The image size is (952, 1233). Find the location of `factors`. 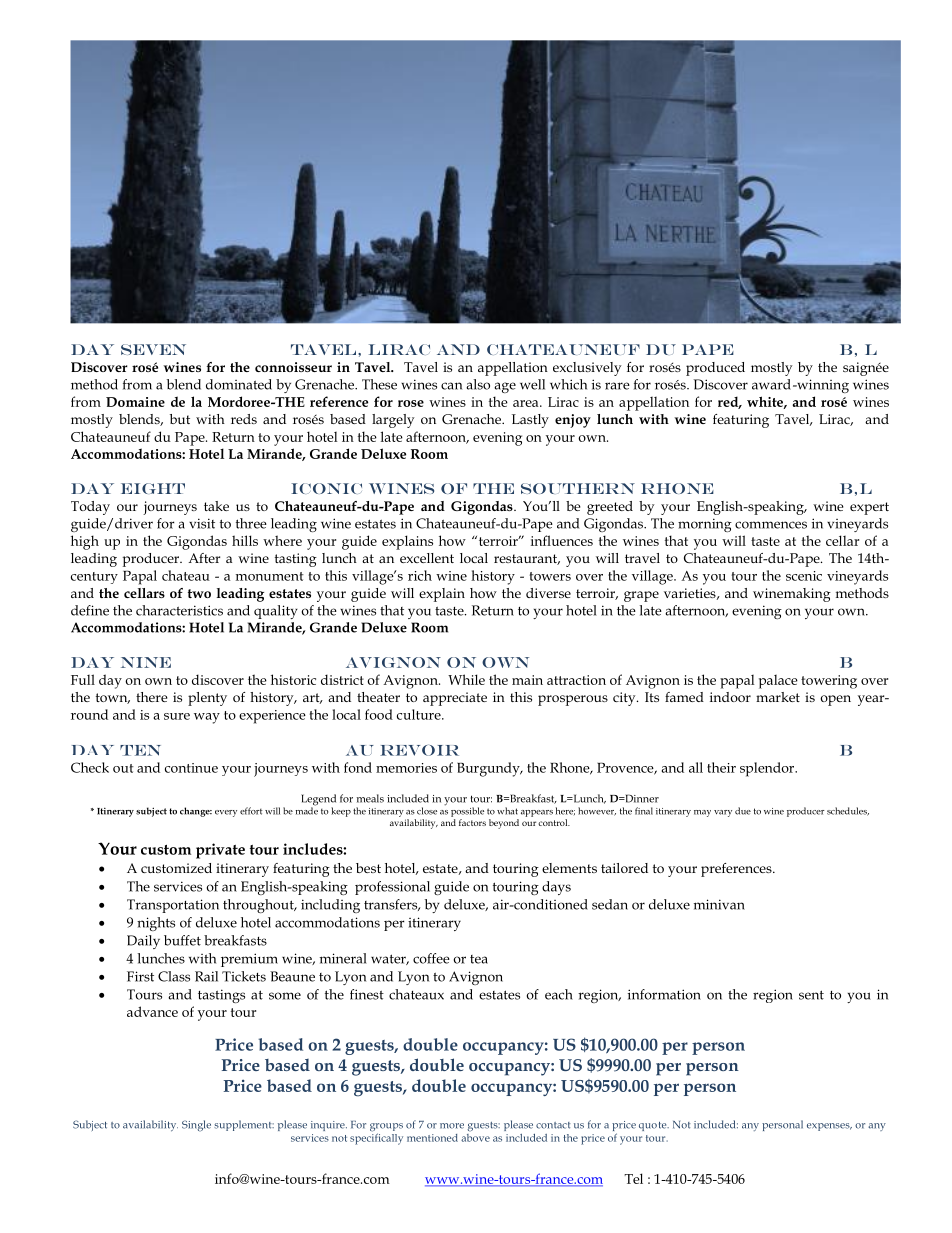

factors is located at coordinates (472, 822).
